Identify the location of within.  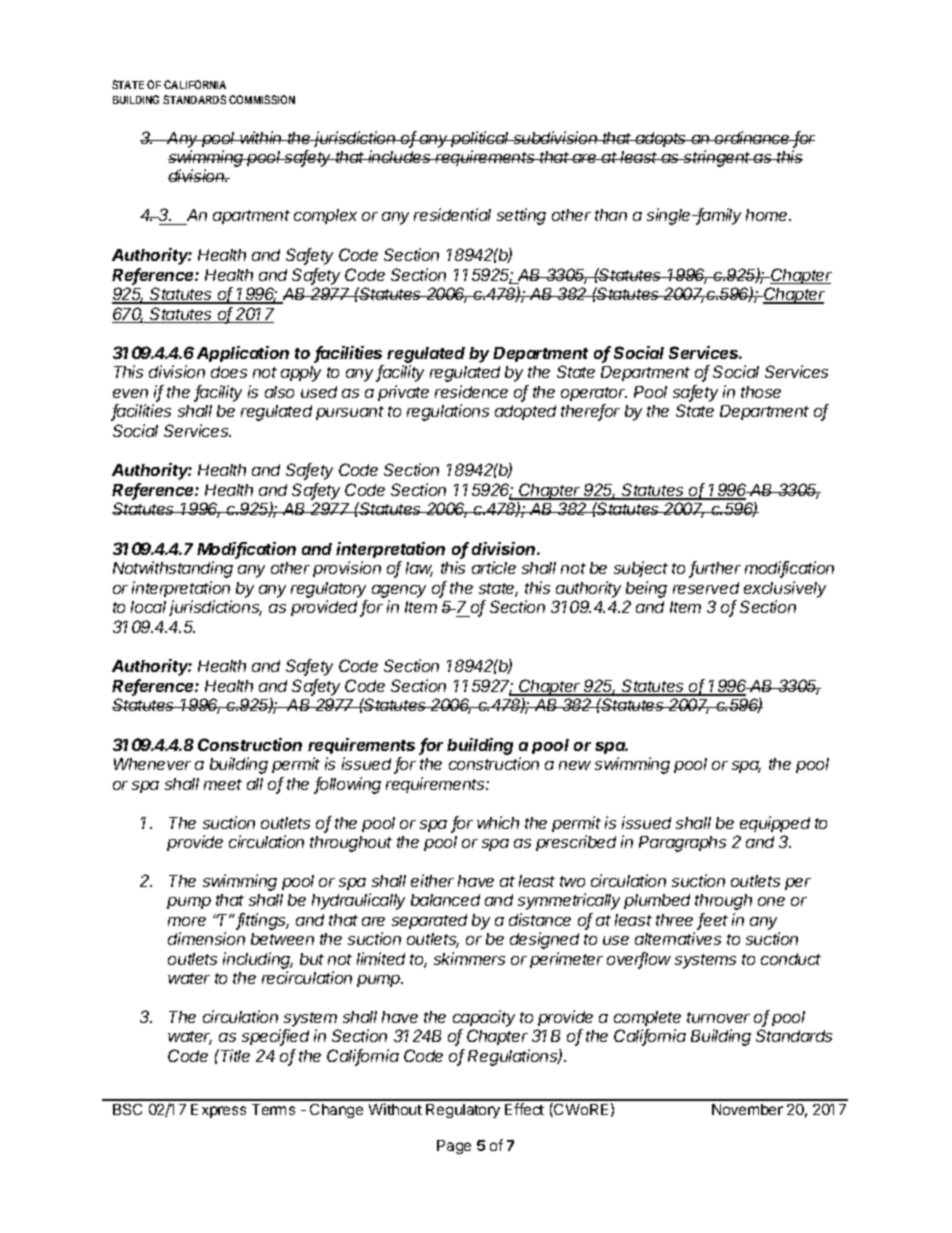
(262, 137).
